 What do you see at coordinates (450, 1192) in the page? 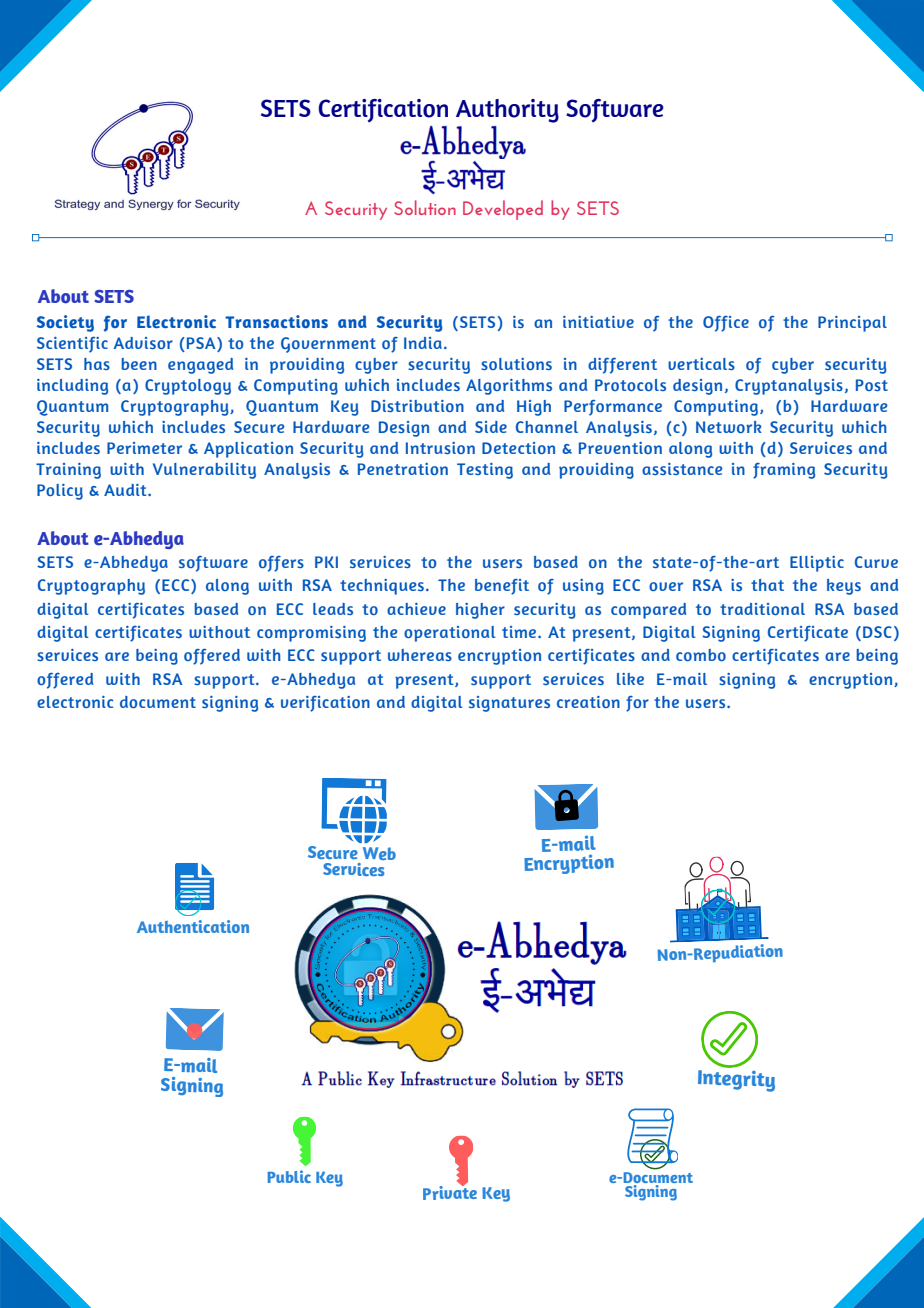
I see `Private` at bounding box center [450, 1192].
